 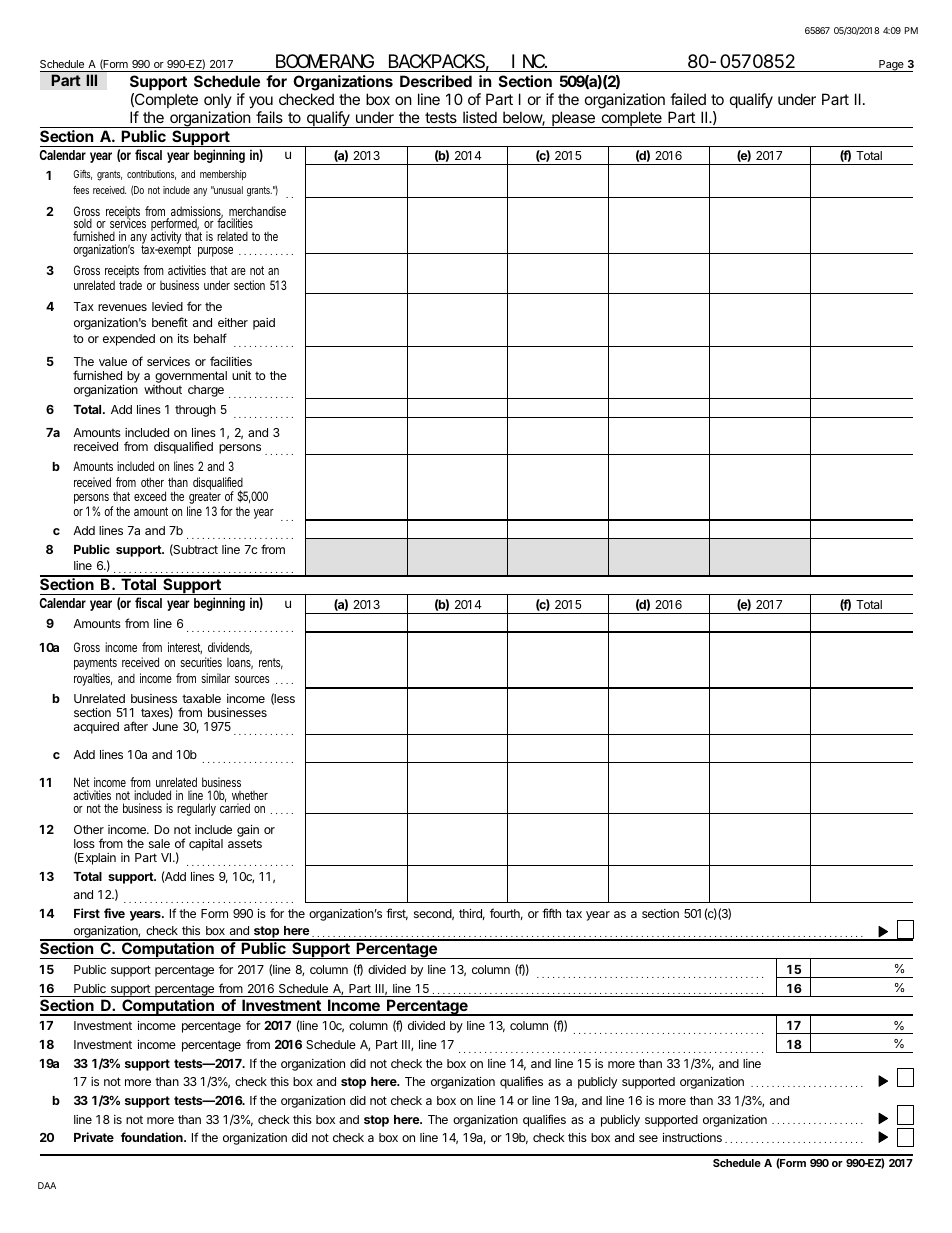 What do you see at coordinates (692, 1137) in the screenshot?
I see `instructions` at bounding box center [692, 1137].
